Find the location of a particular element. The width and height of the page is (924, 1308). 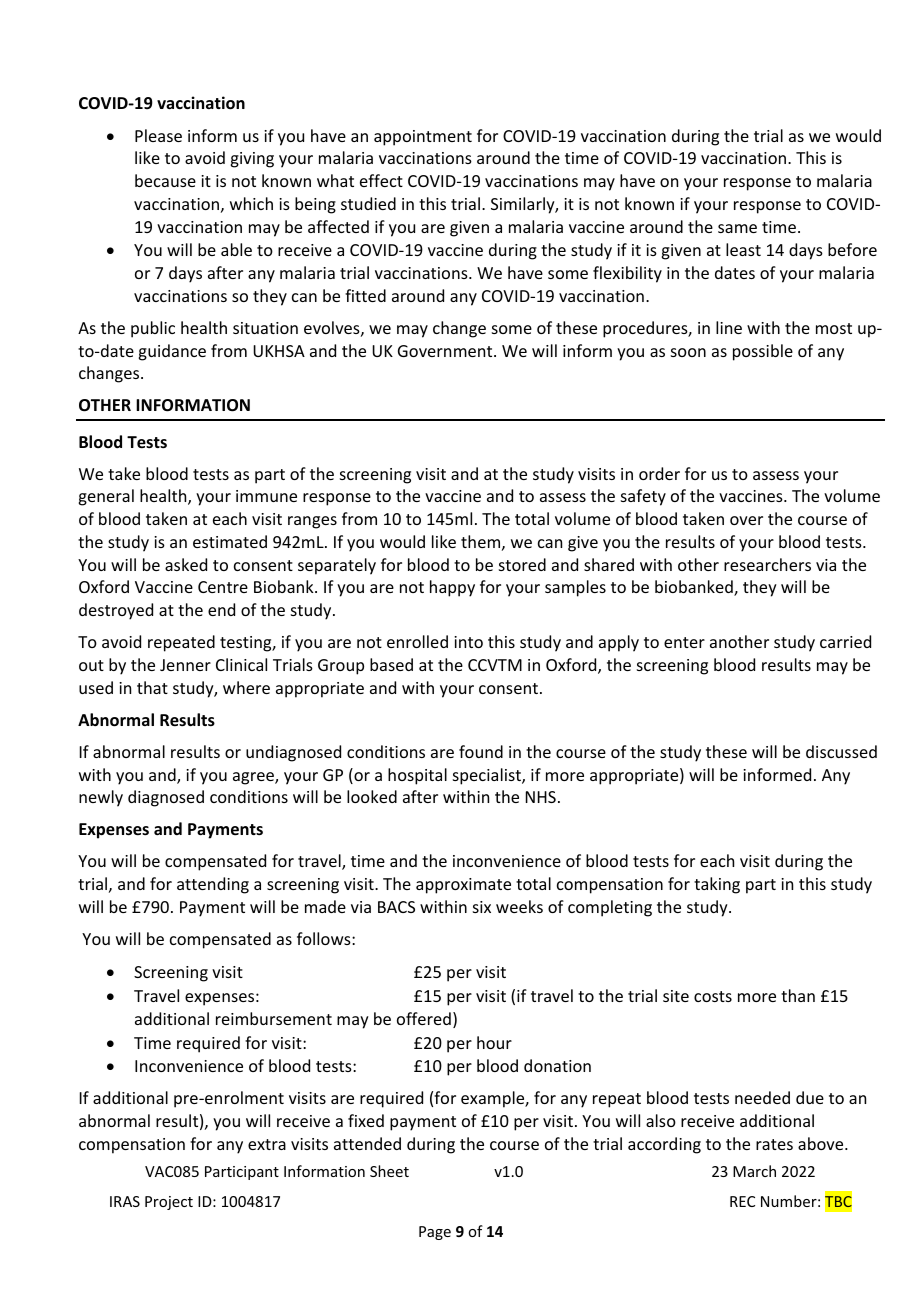

Page is located at coordinates (435, 1233).
